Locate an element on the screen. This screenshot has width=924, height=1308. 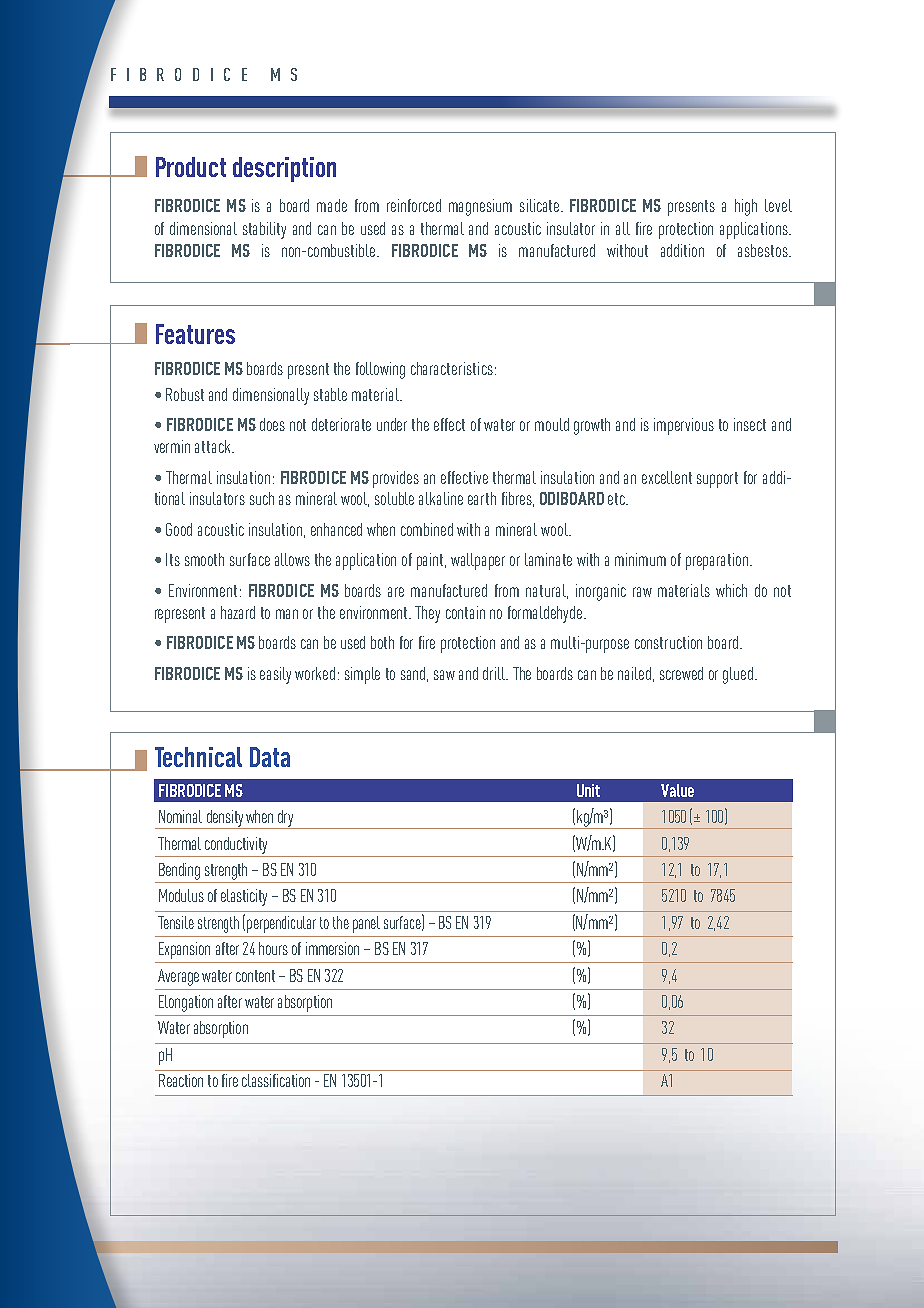
such is located at coordinates (262, 498).
